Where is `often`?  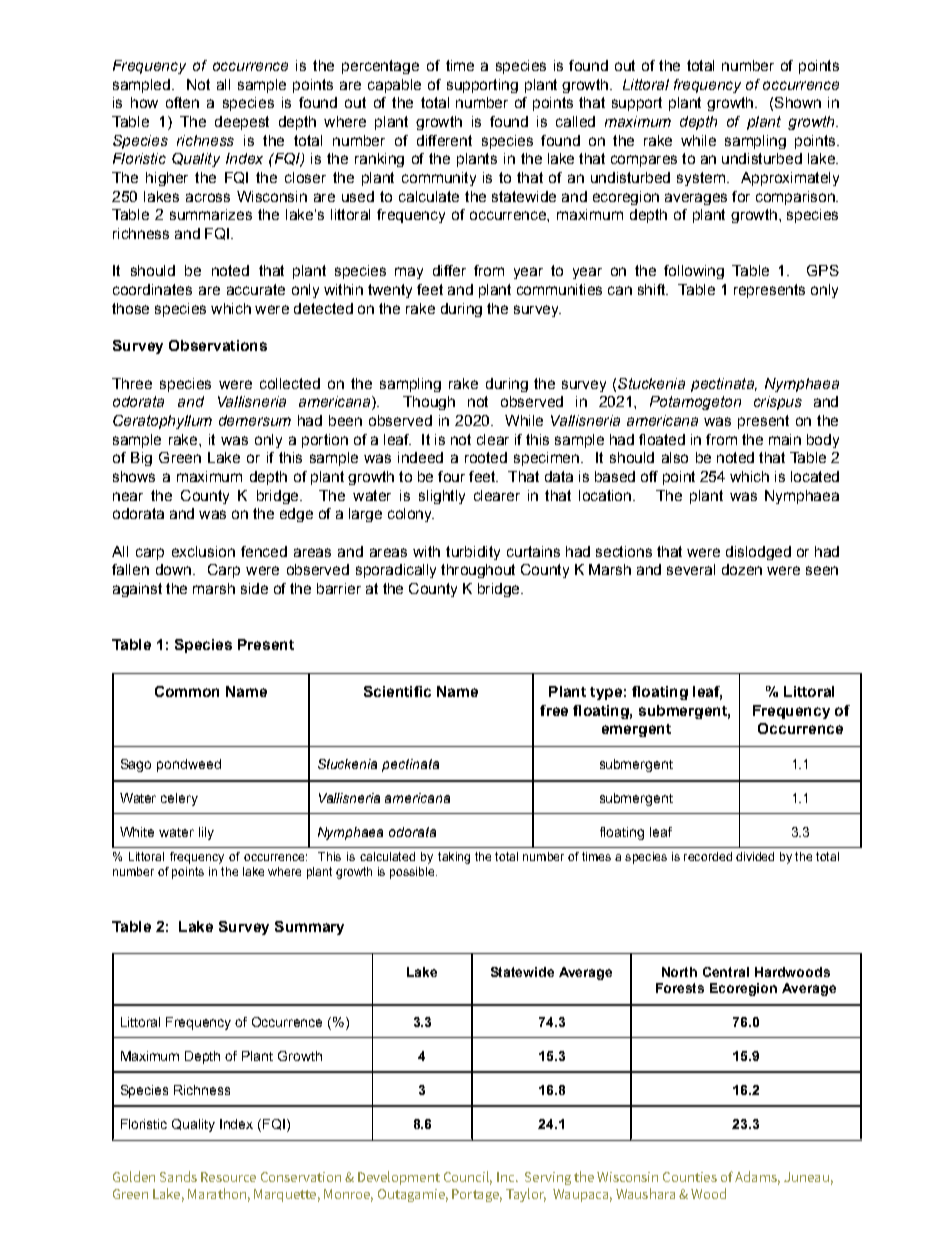 often is located at coordinates (182, 102).
